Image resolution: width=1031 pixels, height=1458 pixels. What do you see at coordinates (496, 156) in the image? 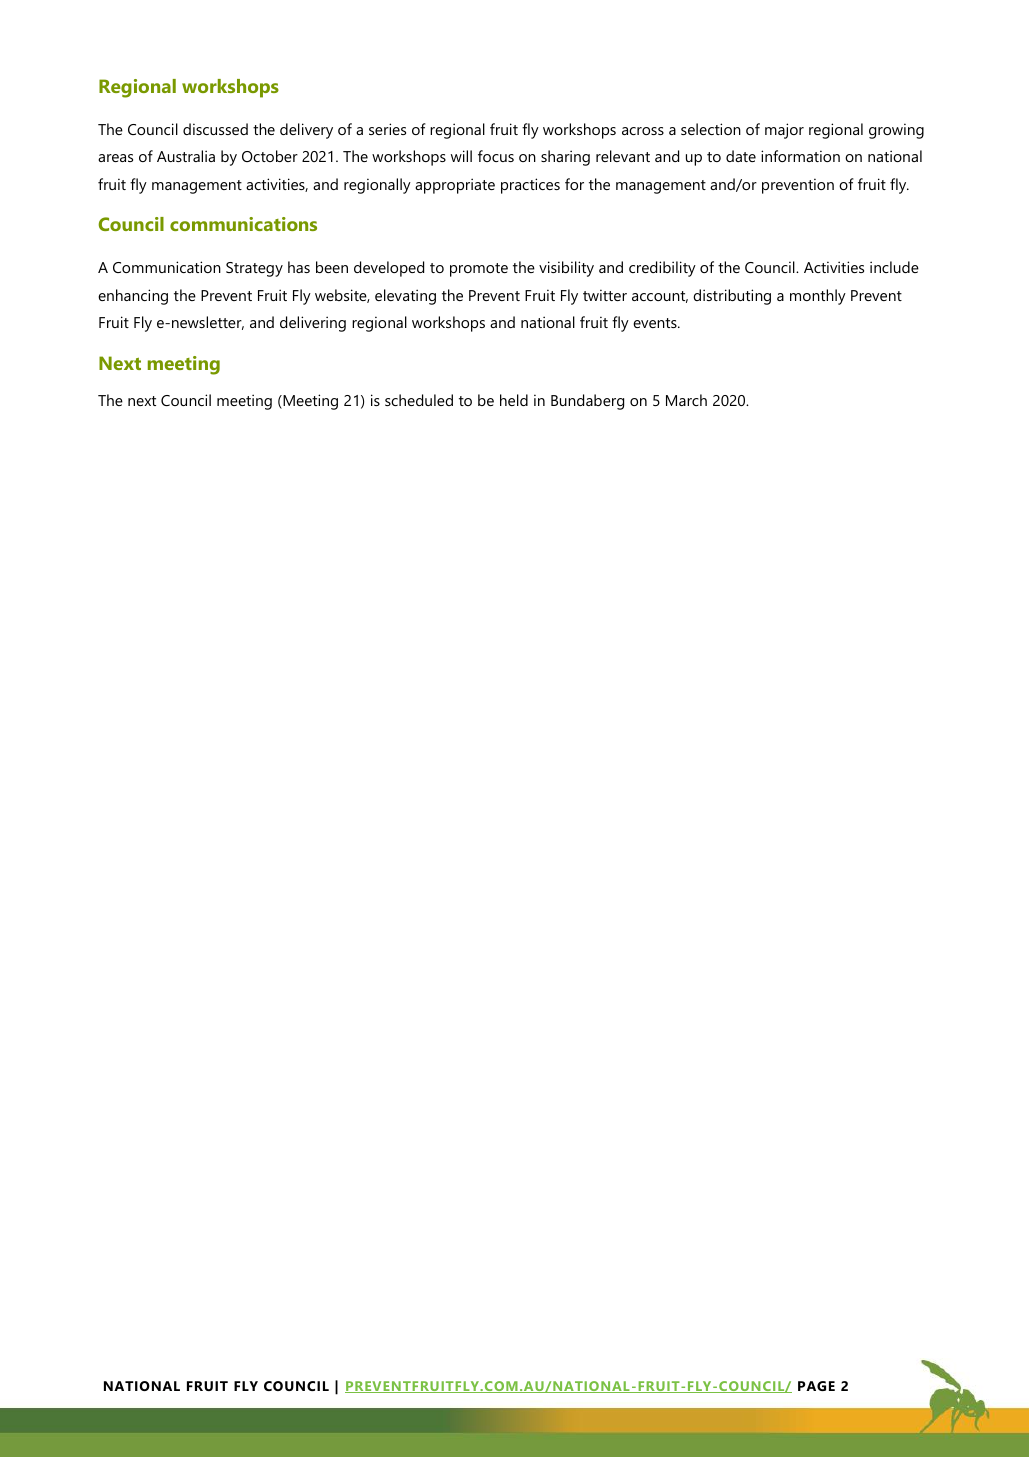
I see `focus` at bounding box center [496, 156].
